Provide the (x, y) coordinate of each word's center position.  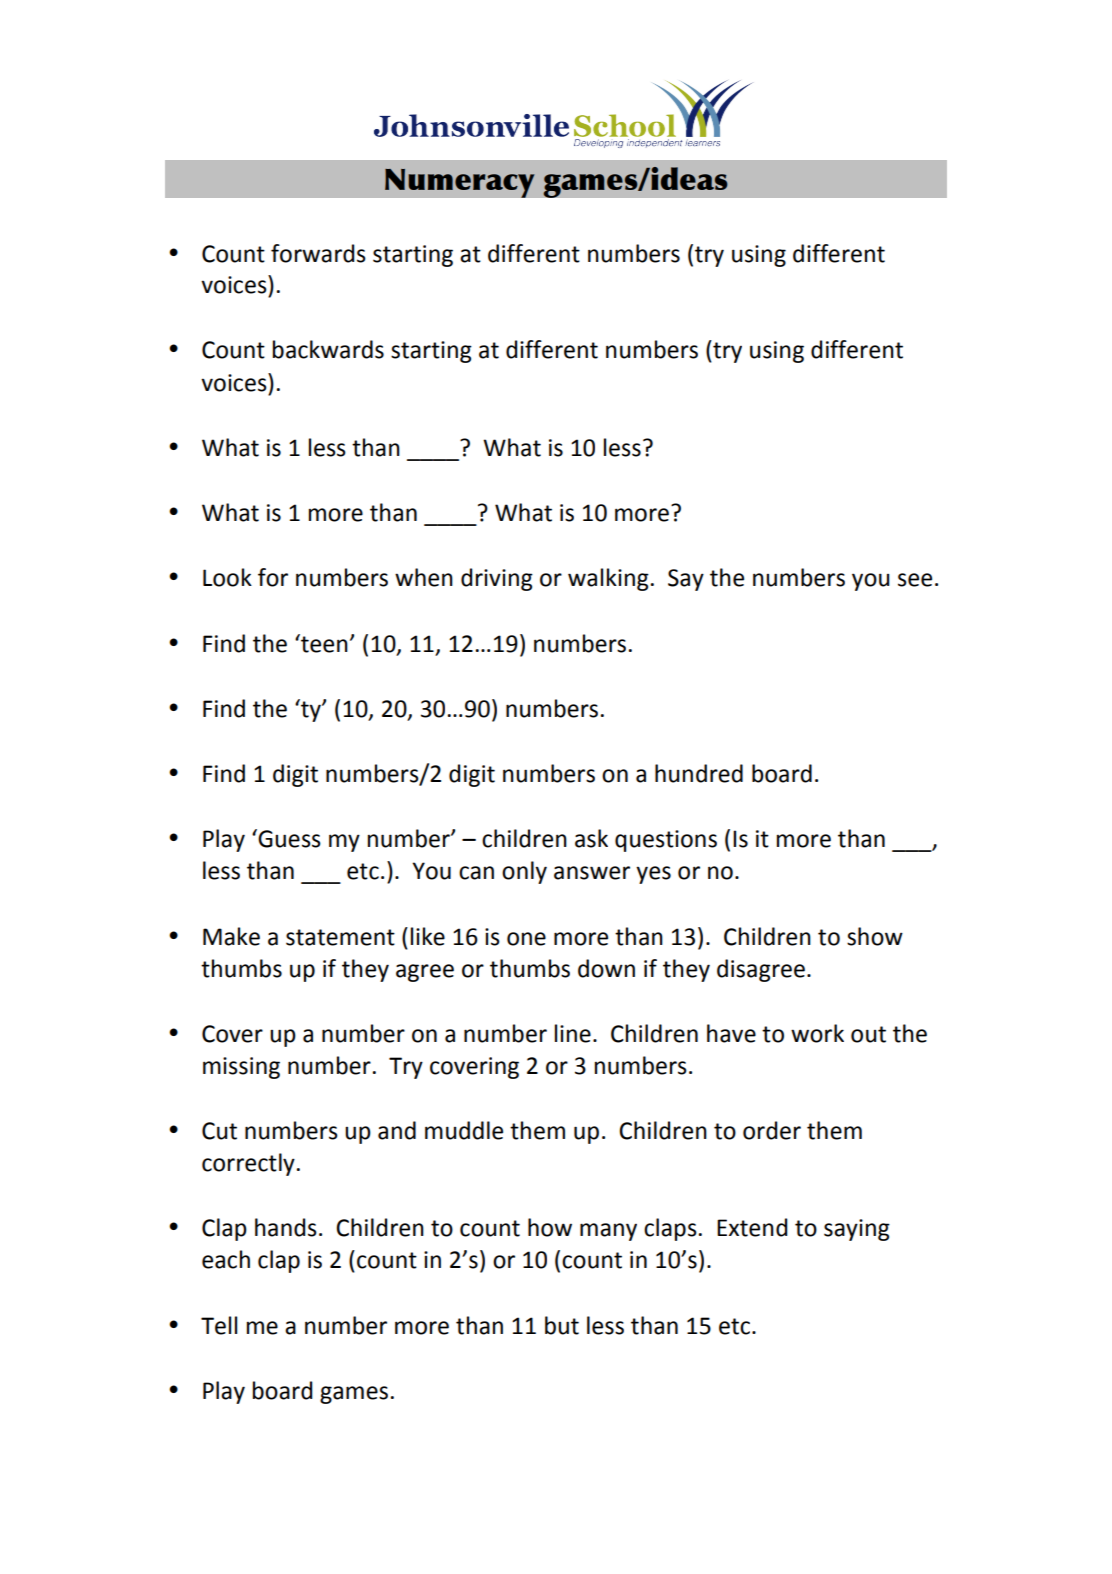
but (562, 1325)
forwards (318, 253)
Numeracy (460, 183)
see (915, 580)
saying (857, 1230)
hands (286, 1227)
